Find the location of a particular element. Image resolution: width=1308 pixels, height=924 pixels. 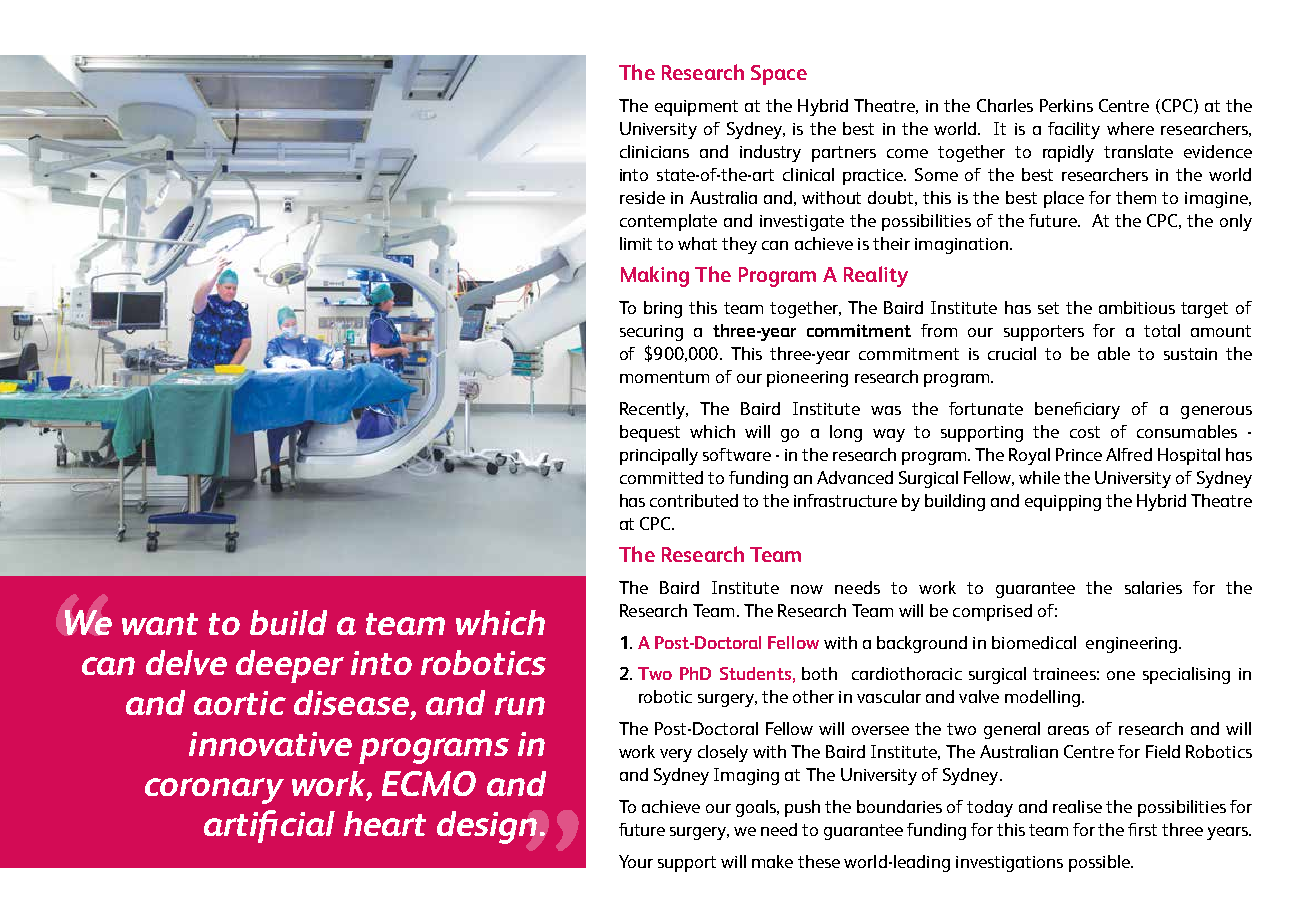

equipment is located at coordinates (696, 108).
